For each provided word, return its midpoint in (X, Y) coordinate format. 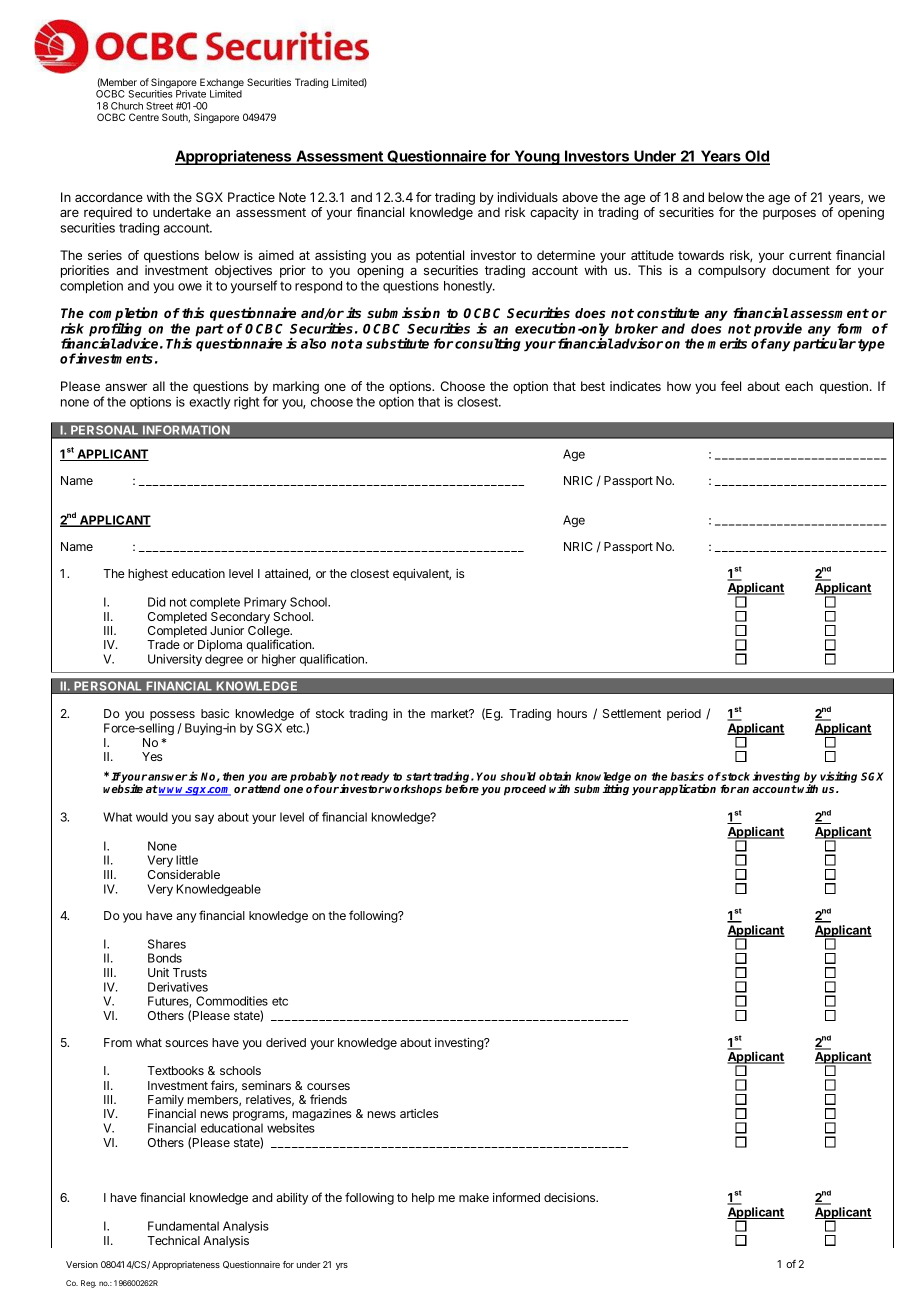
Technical (173, 1240)
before (462, 788)
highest (148, 575)
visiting (838, 777)
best (593, 386)
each (799, 386)
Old (756, 157)
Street (159, 106)
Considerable (184, 874)
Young (537, 157)
